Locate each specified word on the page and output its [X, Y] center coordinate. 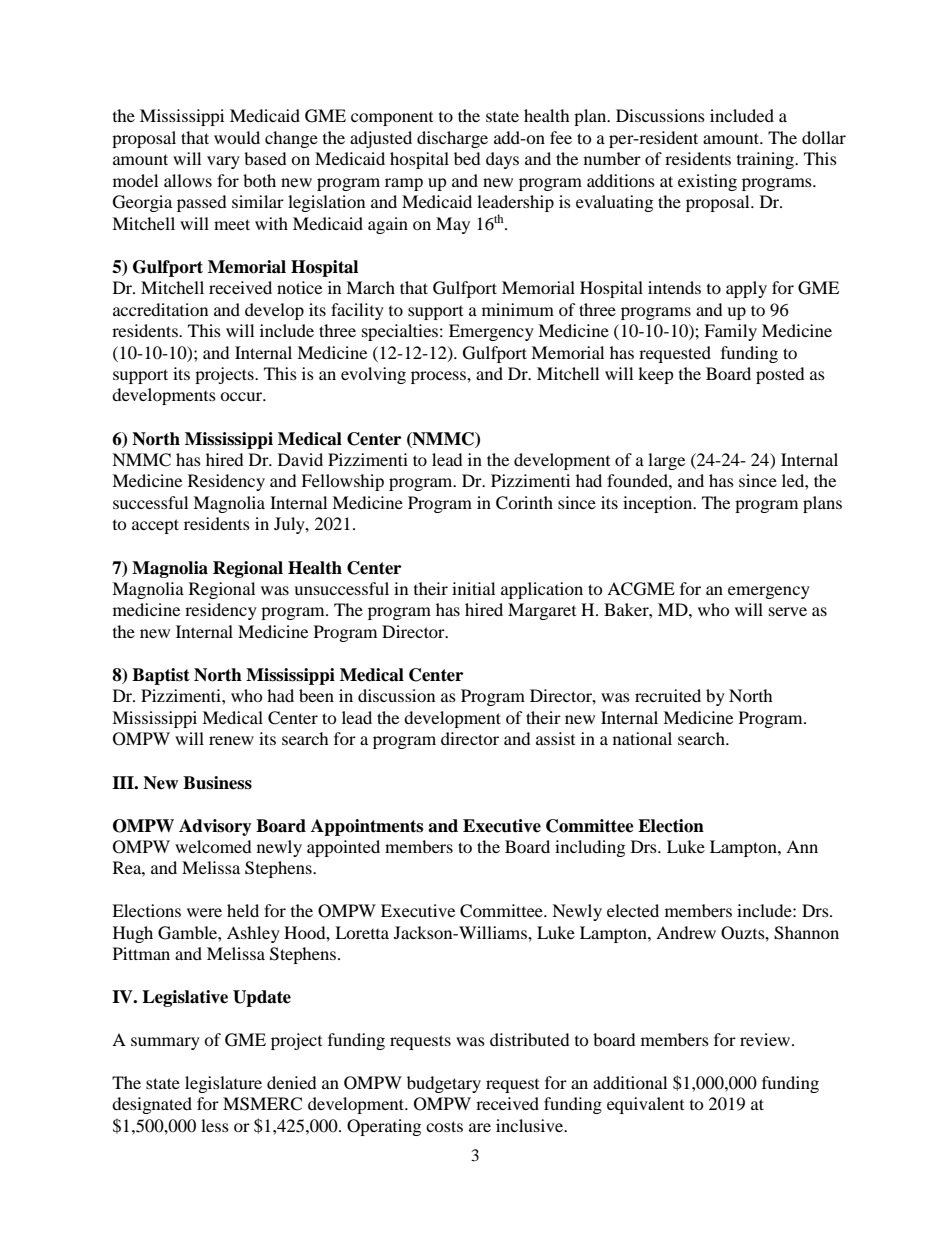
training [767, 160]
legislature [223, 1084]
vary [223, 162]
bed [467, 158]
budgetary [444, 1084]
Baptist [161, 676]
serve [788, 611]
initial [473, 588]
